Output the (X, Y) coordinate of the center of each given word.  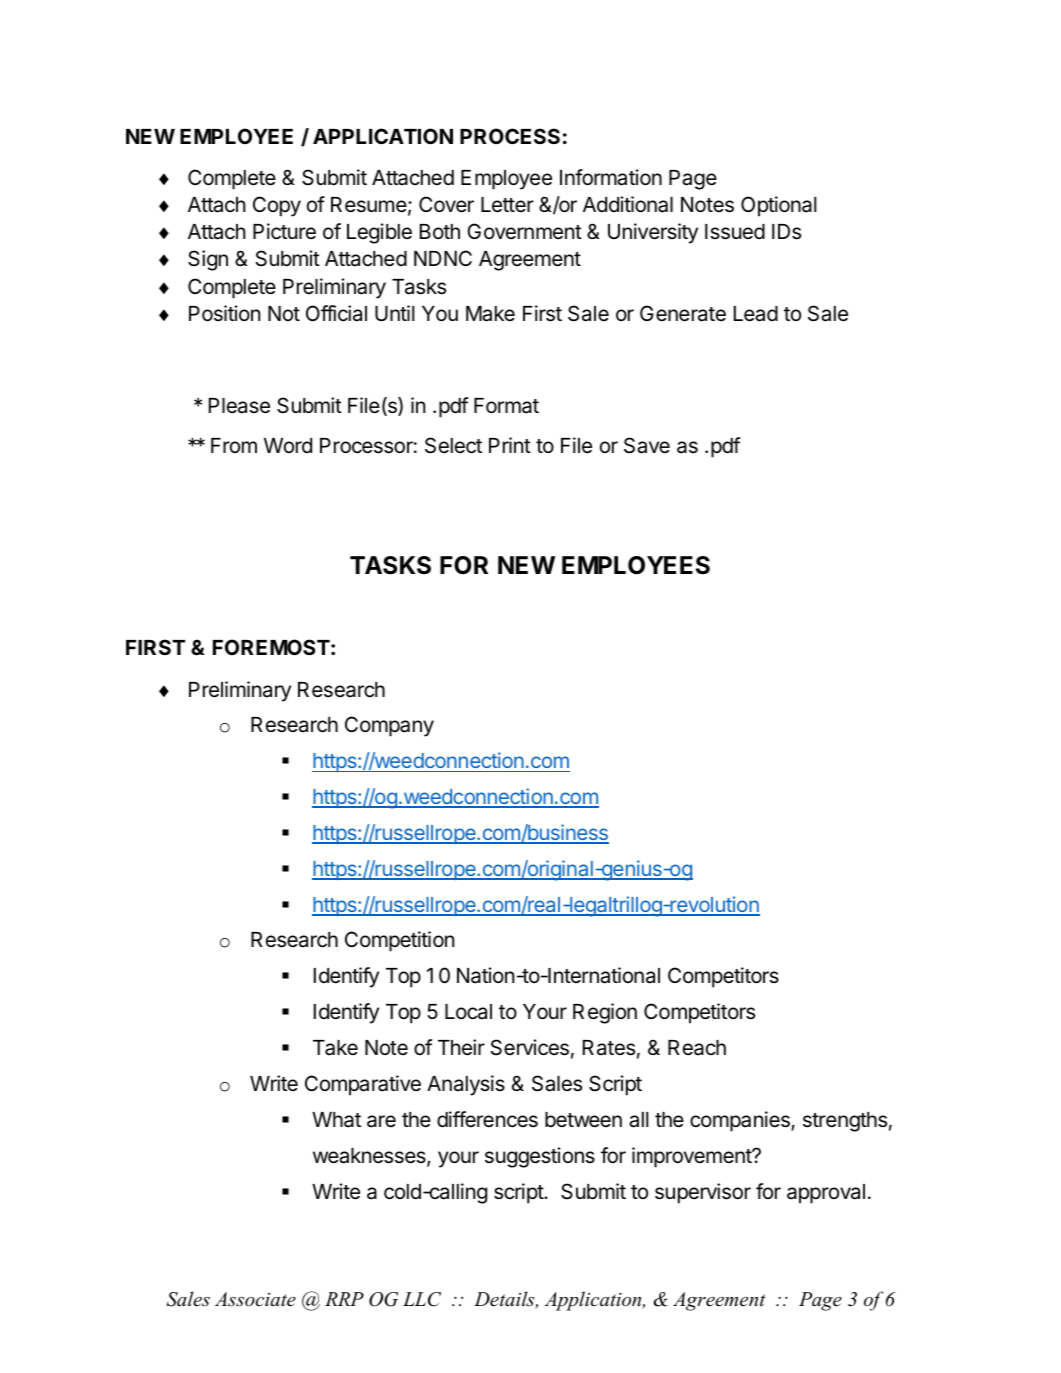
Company (389, 726)
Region (605, 1013)
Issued (735, 232)
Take (335, 1048)
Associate (255, 1299)
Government (524, 231)
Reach (697, 1048)
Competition (399, 941)
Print (510, 445)
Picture (284, 231)
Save (647, 445)
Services (529, 1047)
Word (288, 445)
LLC (422, 1299)
